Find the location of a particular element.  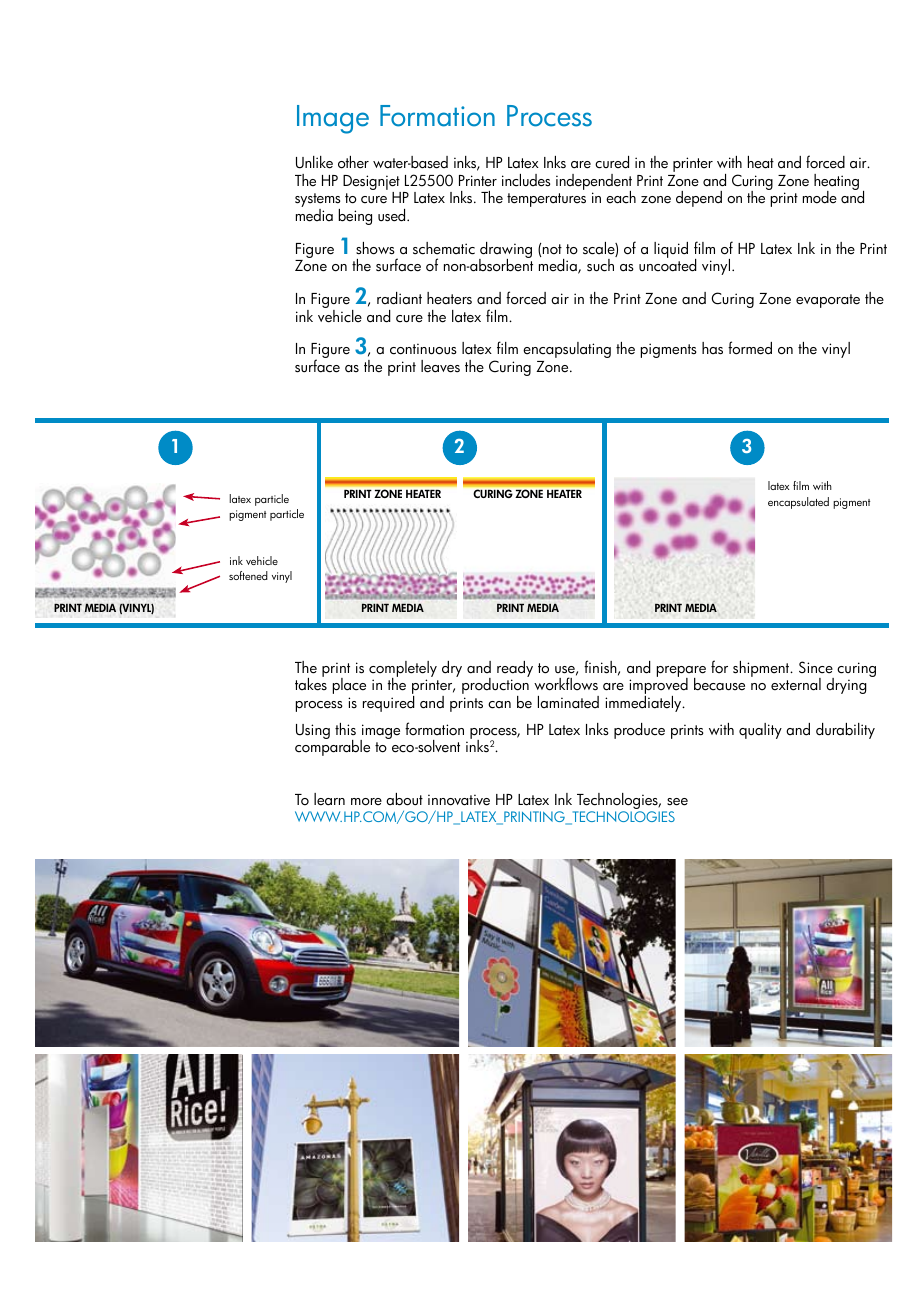

formed is located at coordinates (750, 348).
